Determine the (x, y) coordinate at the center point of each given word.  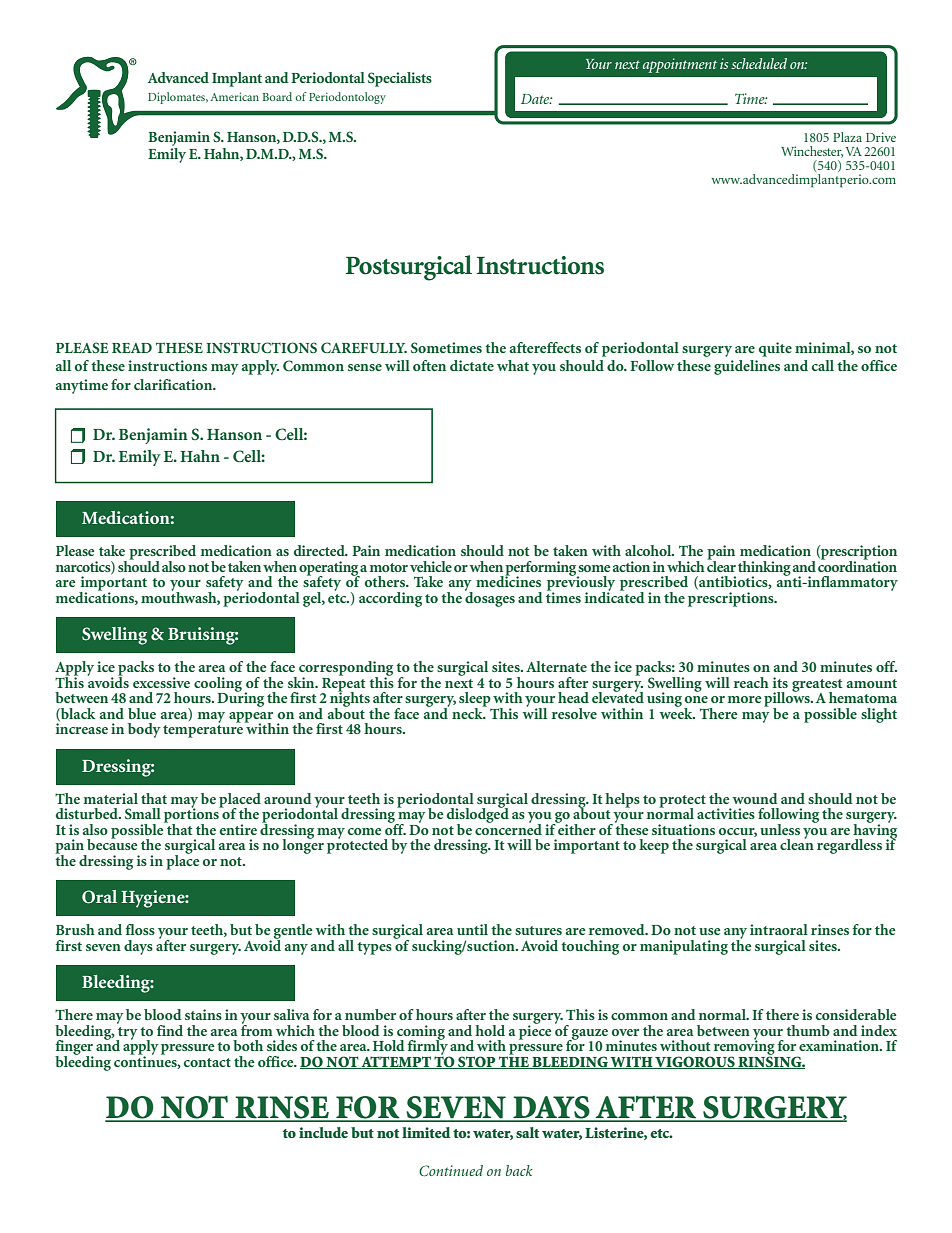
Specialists (400, 79)
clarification (174, 384)
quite (775, 349)
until (472, 929)
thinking (764, 569)
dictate (472, 365)
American (234, 96)
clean (797, 843)
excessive (161, 682)
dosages (490, 598)
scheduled (759, 63)
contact (207, 1062)
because (112, 843)
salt (527, 1132)
